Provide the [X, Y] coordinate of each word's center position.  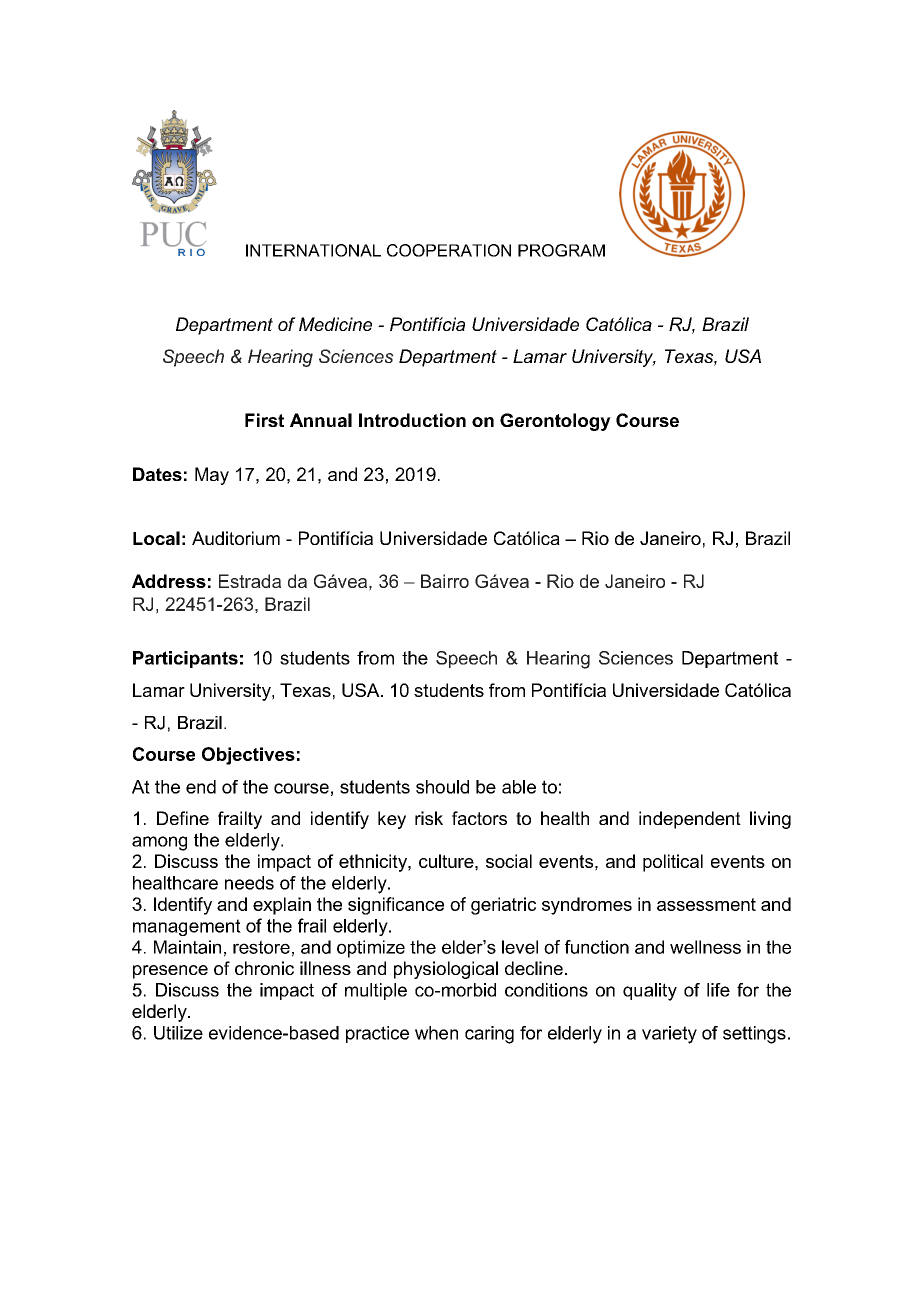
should [442, 787]
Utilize [178, 1033]
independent [690, 820]
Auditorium [236, 538]
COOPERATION [449, 250]
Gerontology [555, 422]
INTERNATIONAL [313, 250]
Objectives [248, 756]
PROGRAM [561, 250]
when [436, 1033]
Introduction [412, 420]
